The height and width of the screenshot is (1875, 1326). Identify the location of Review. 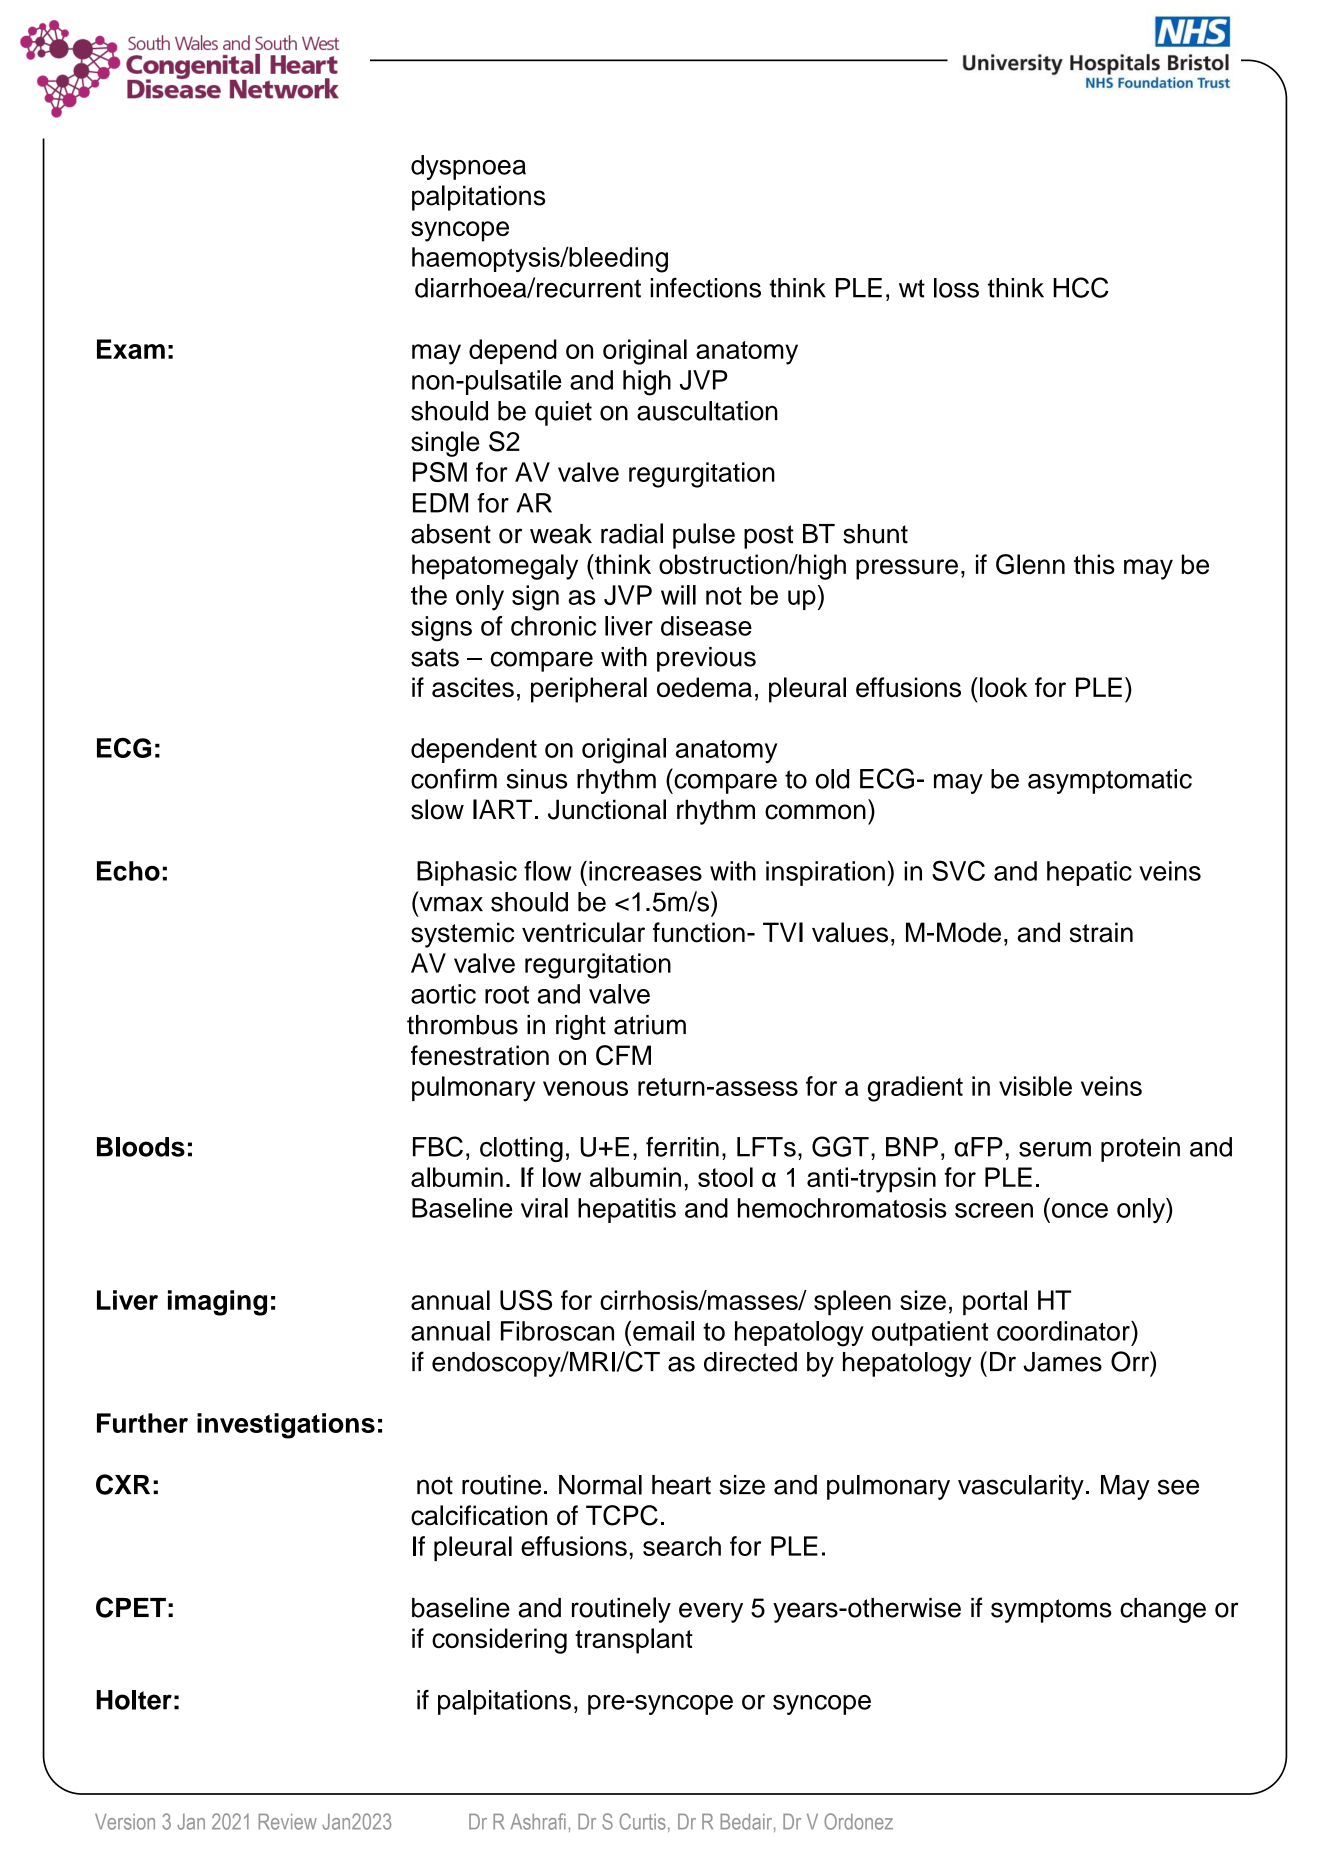
(288, 1822).
